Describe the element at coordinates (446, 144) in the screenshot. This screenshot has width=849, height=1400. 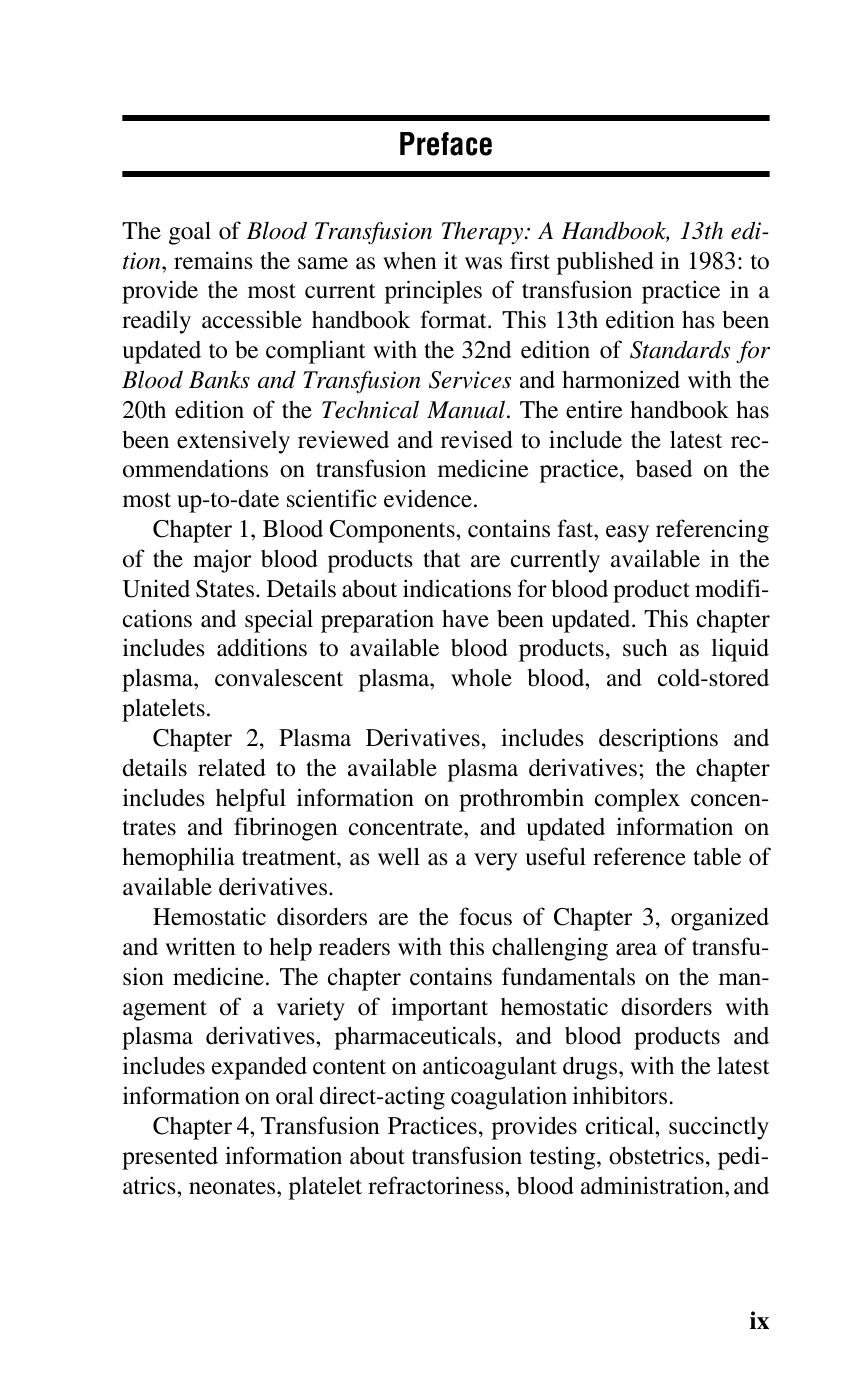
I see `Preface` at that location.
